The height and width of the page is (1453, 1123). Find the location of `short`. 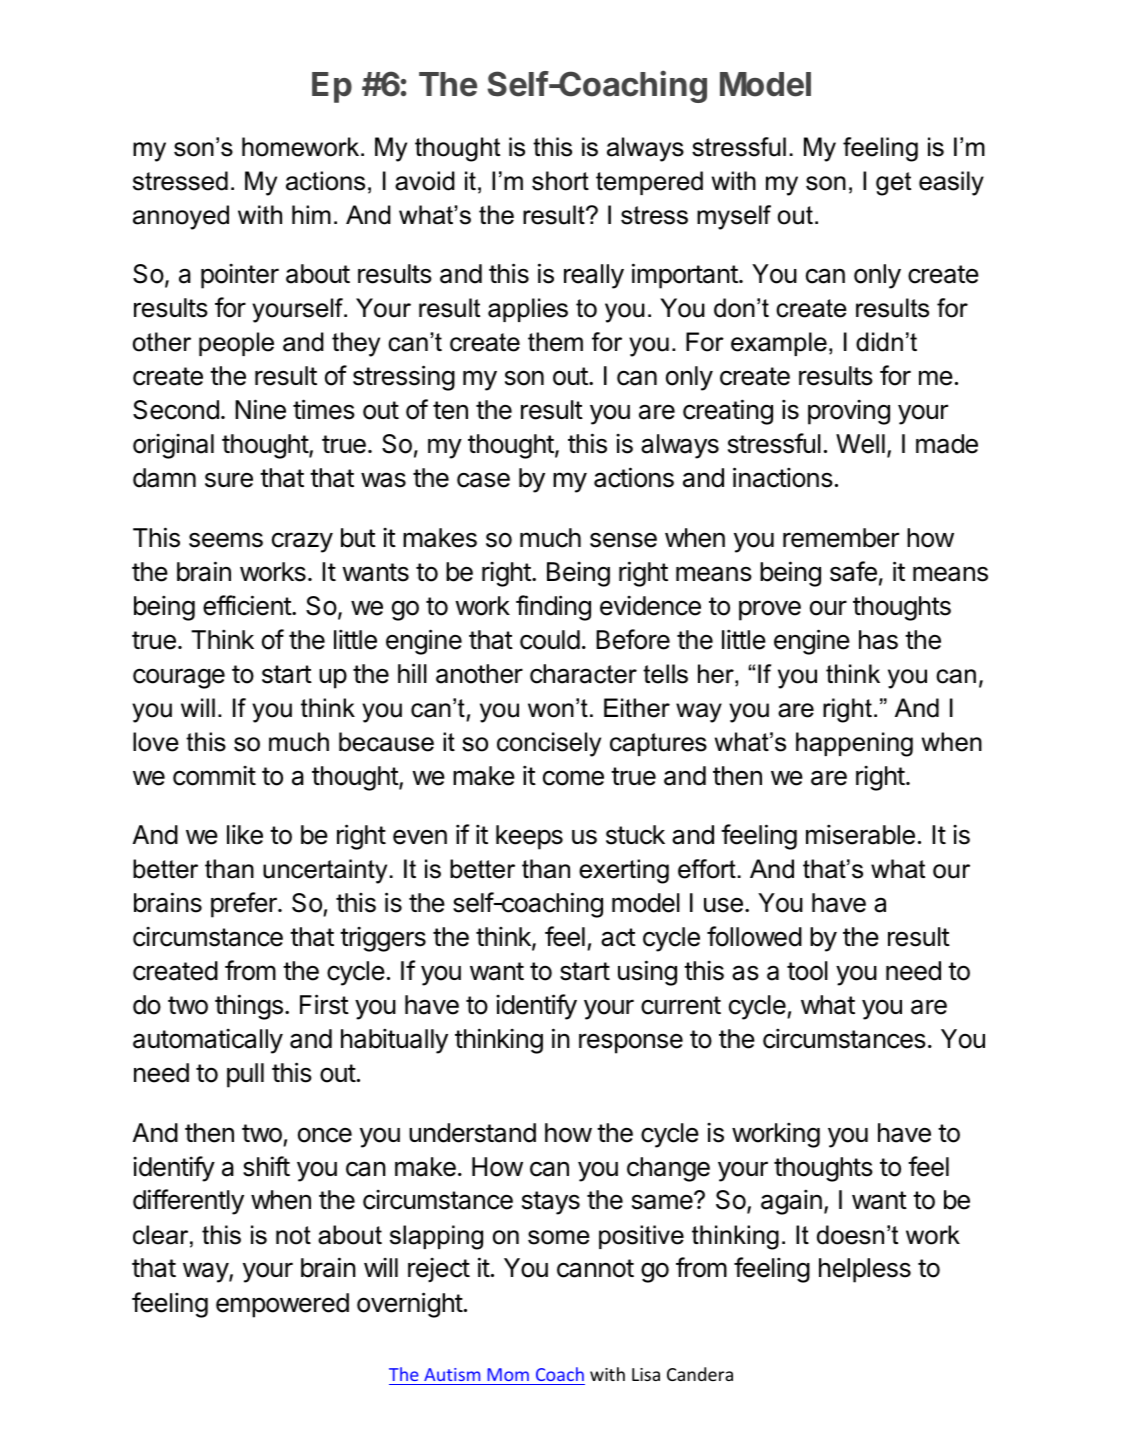

short is located at coordinates (560, 181).
